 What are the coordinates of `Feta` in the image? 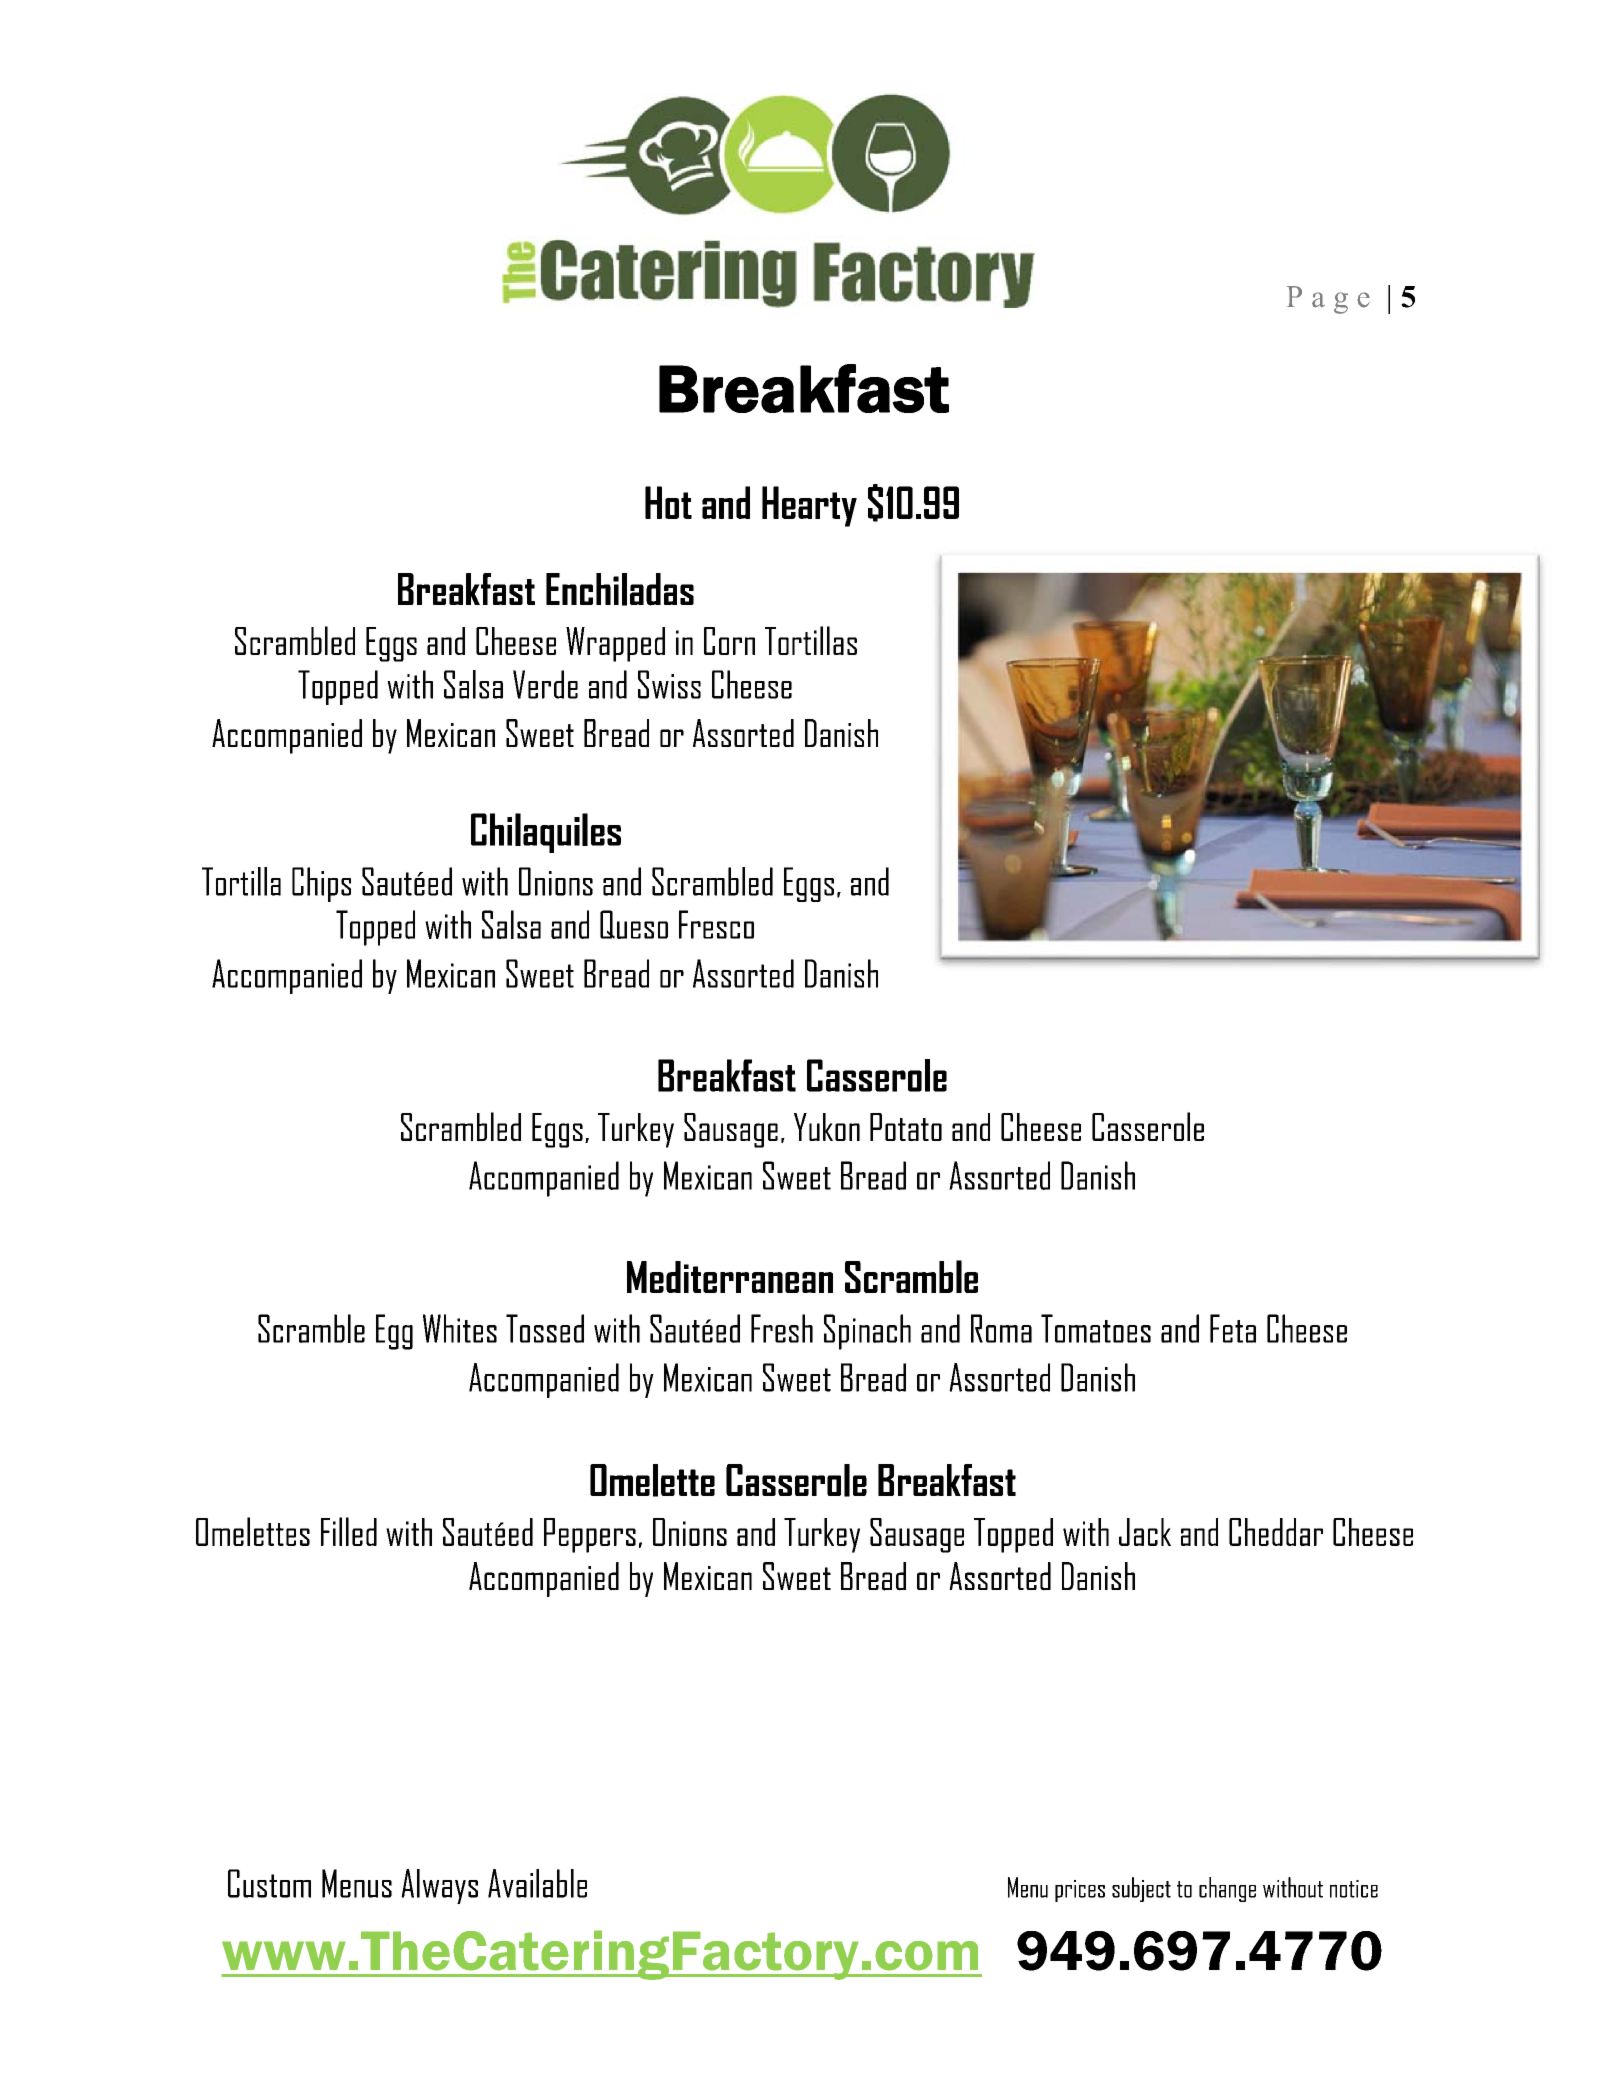 It's located at (1233, 1328).
